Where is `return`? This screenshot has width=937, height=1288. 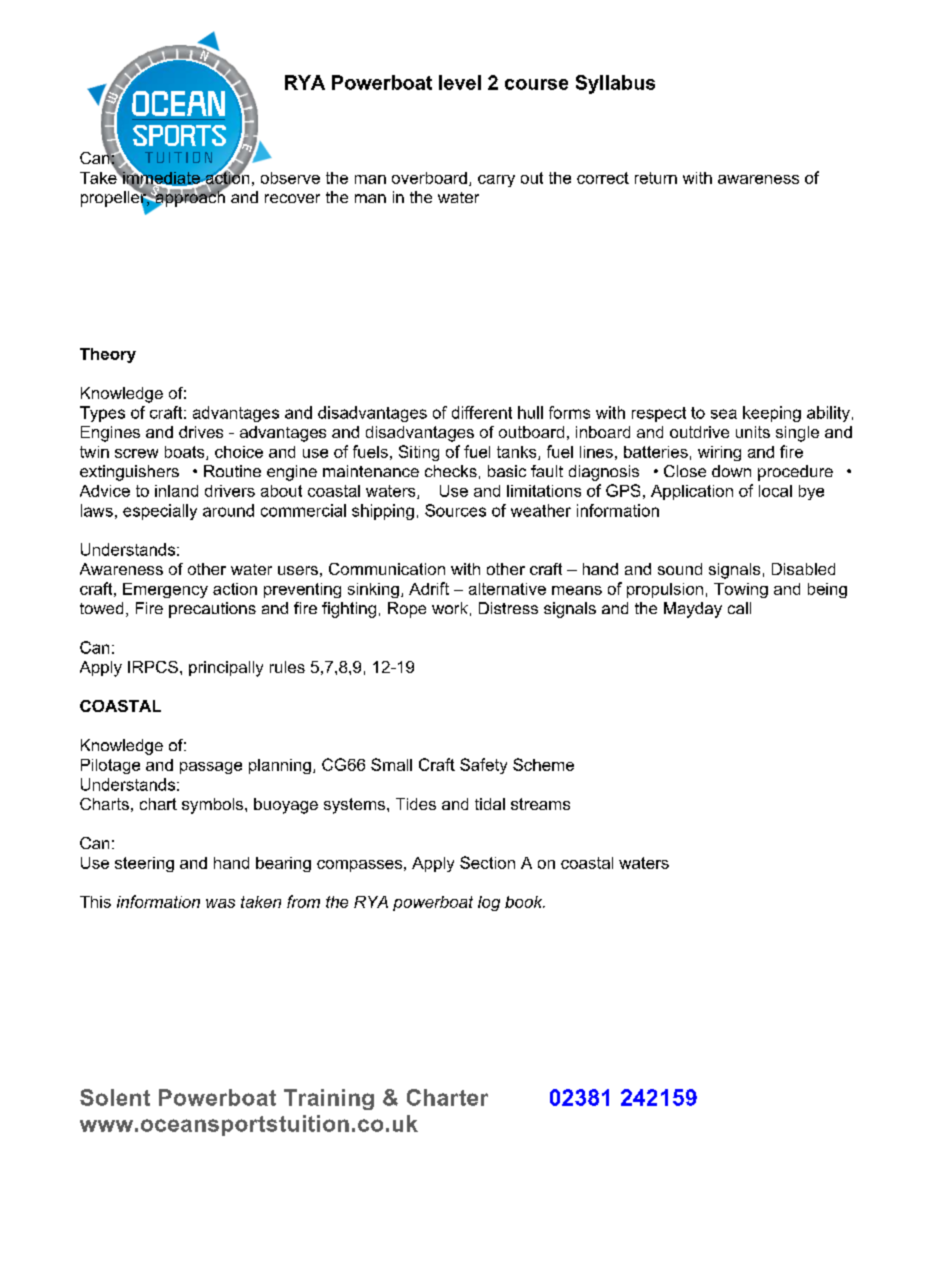 return is located at coordinates (656, 178).
